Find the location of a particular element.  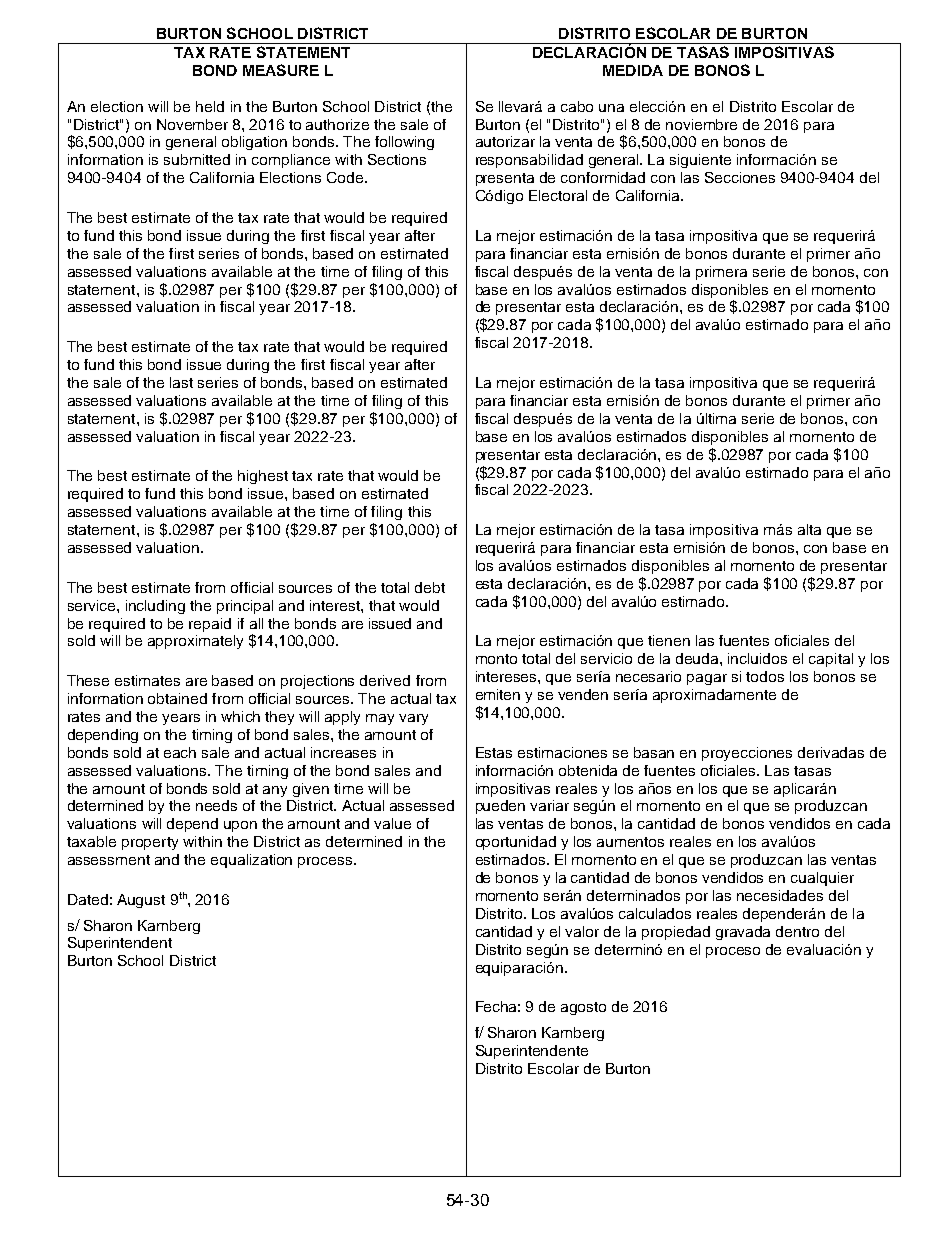

August is located at coordinates (141, 901).
